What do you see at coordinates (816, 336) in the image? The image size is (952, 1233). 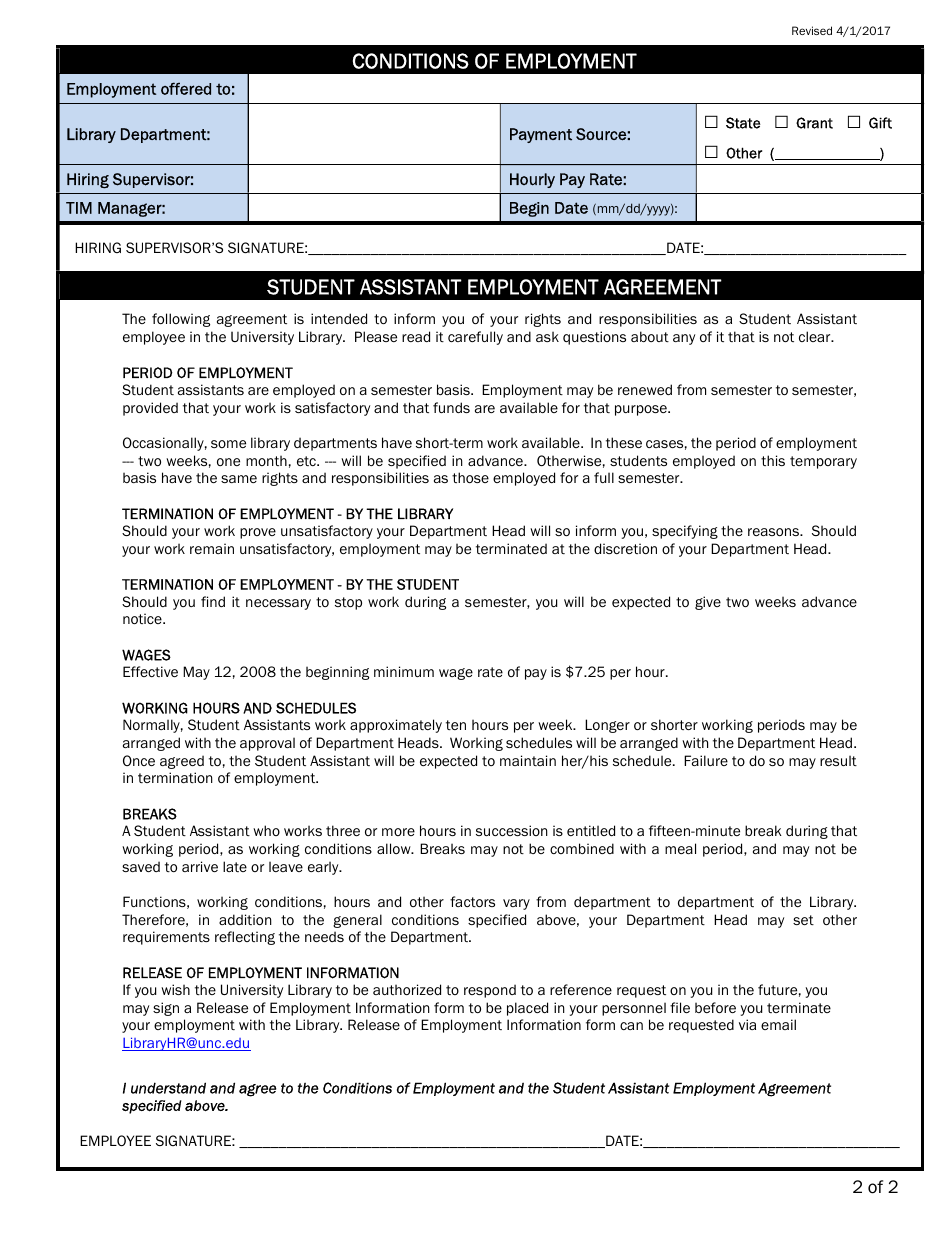 I see `clear` at bounding box center [816, 336].
